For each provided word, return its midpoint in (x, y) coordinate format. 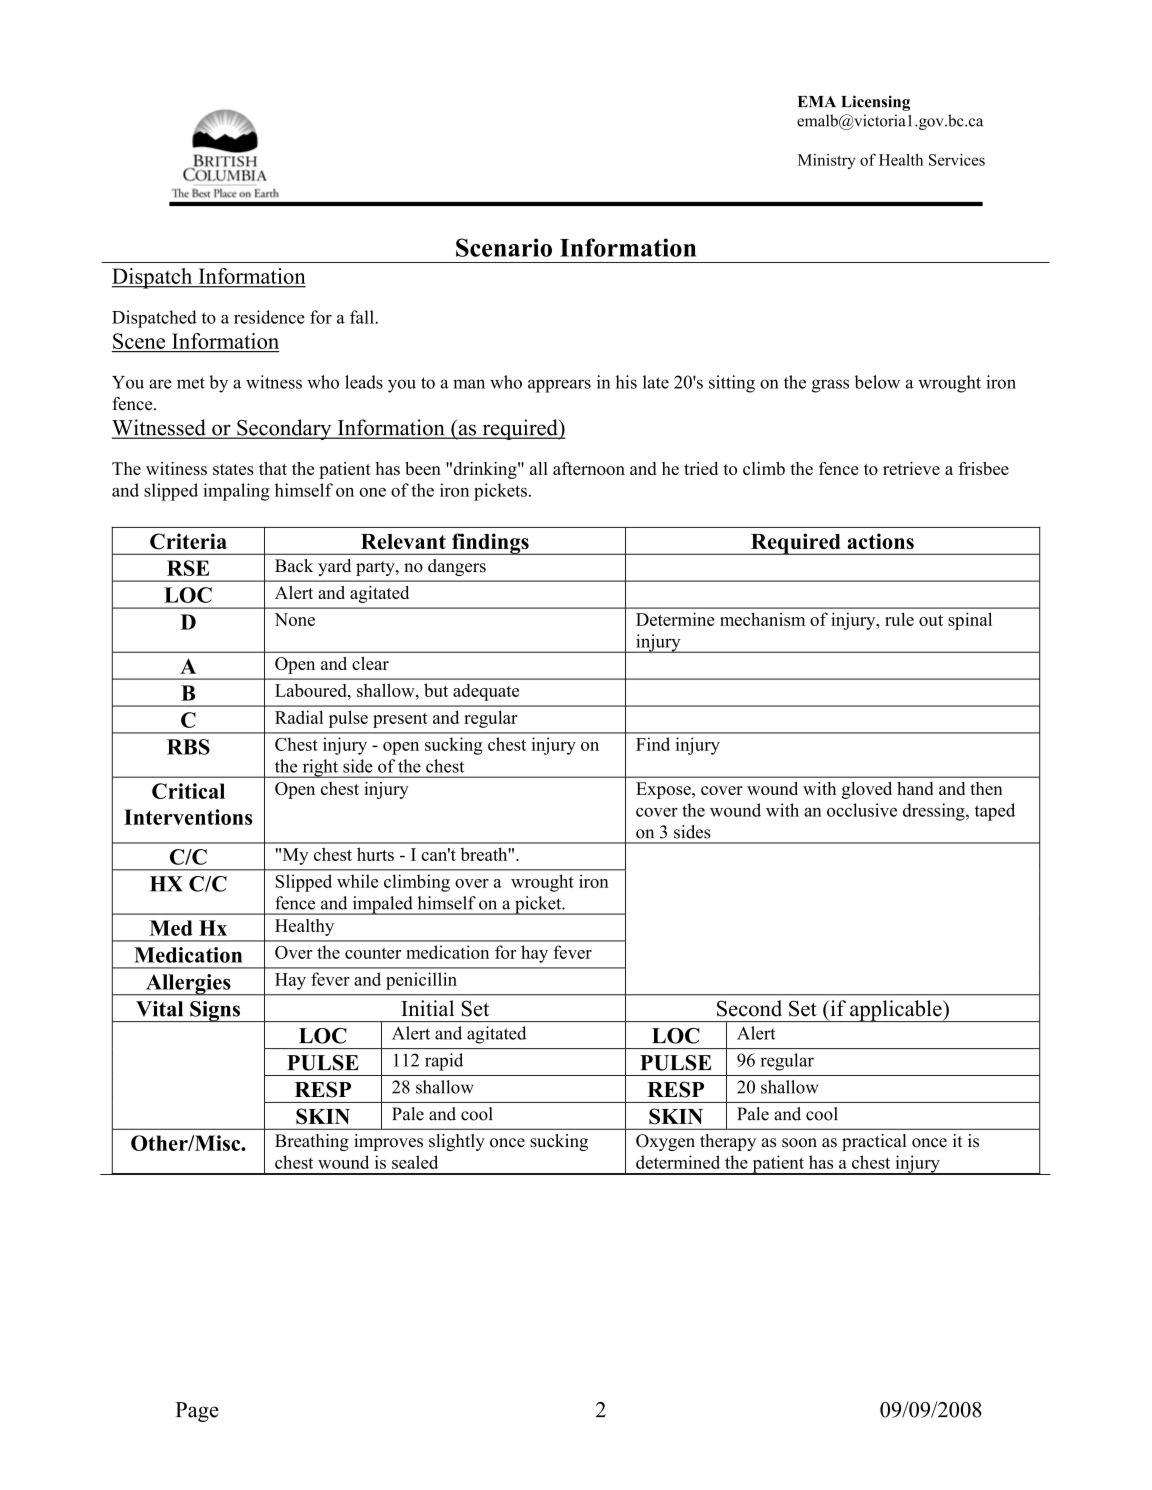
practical (874, 1142)
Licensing (875, 103)
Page (197, 1412)
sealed (415, 1162)
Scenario (504, 247)
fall (363, 317)
